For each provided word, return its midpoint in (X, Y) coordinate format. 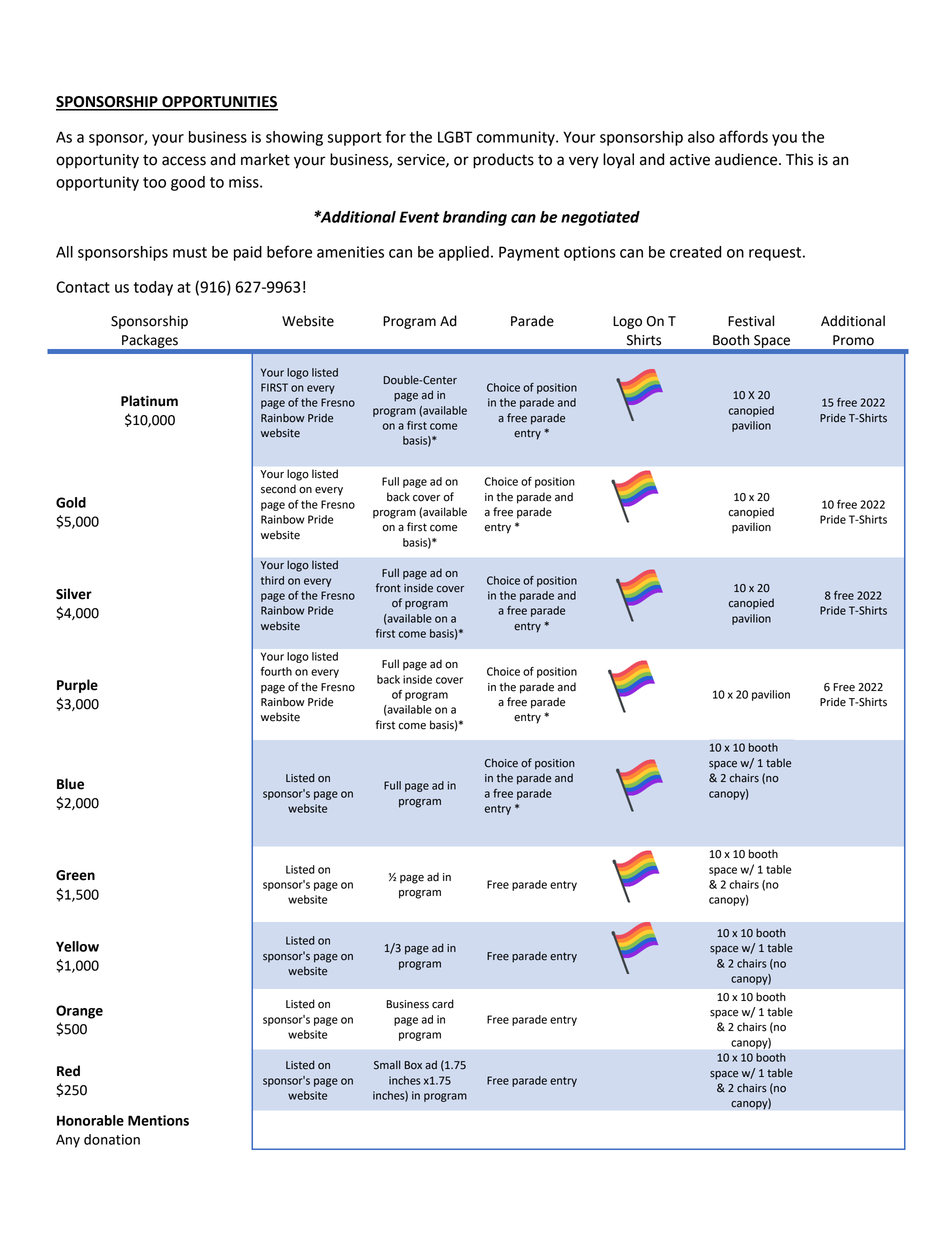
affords (743, 136)
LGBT (455, 137)
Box (413, 1065)
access (184, 161)
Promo (853, 340)
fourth (276, 671)
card (443, 1004)
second (278, 489)
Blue (70, 784)
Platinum (149, 401)
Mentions (158, 1120)
